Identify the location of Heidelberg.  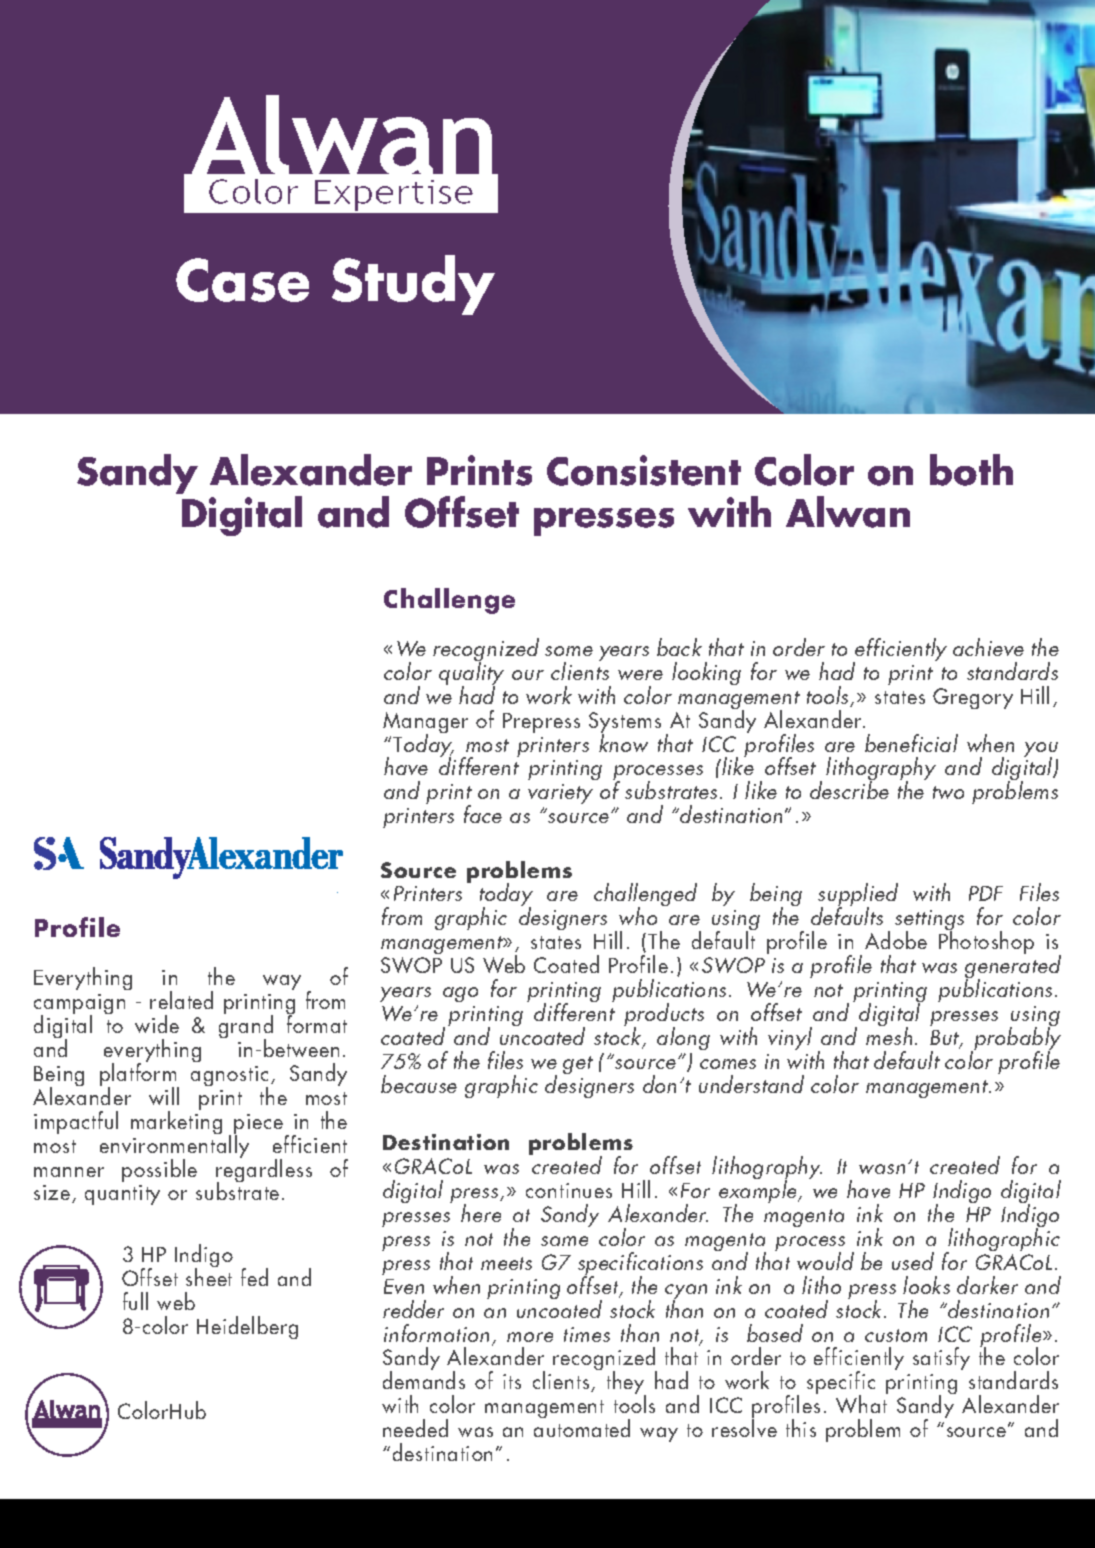
(247, 1327).
